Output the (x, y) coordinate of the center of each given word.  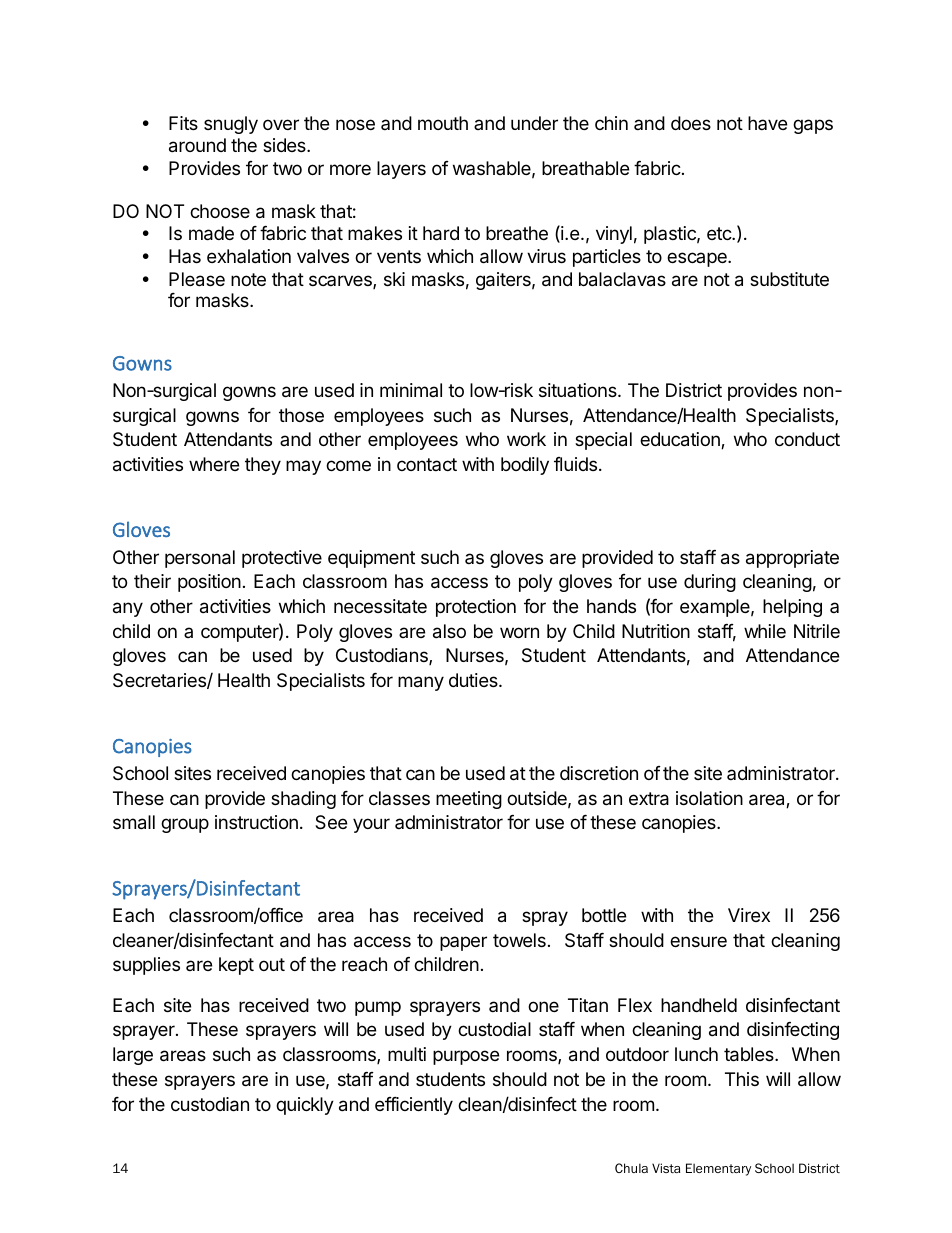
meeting (469, 800)
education (681, 440)
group (185, 825)
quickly (305, 1106)
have (767, 123)
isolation (709, 798)
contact (427, 464)
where (214, 464)
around (197, 145)
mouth (443, 123)
